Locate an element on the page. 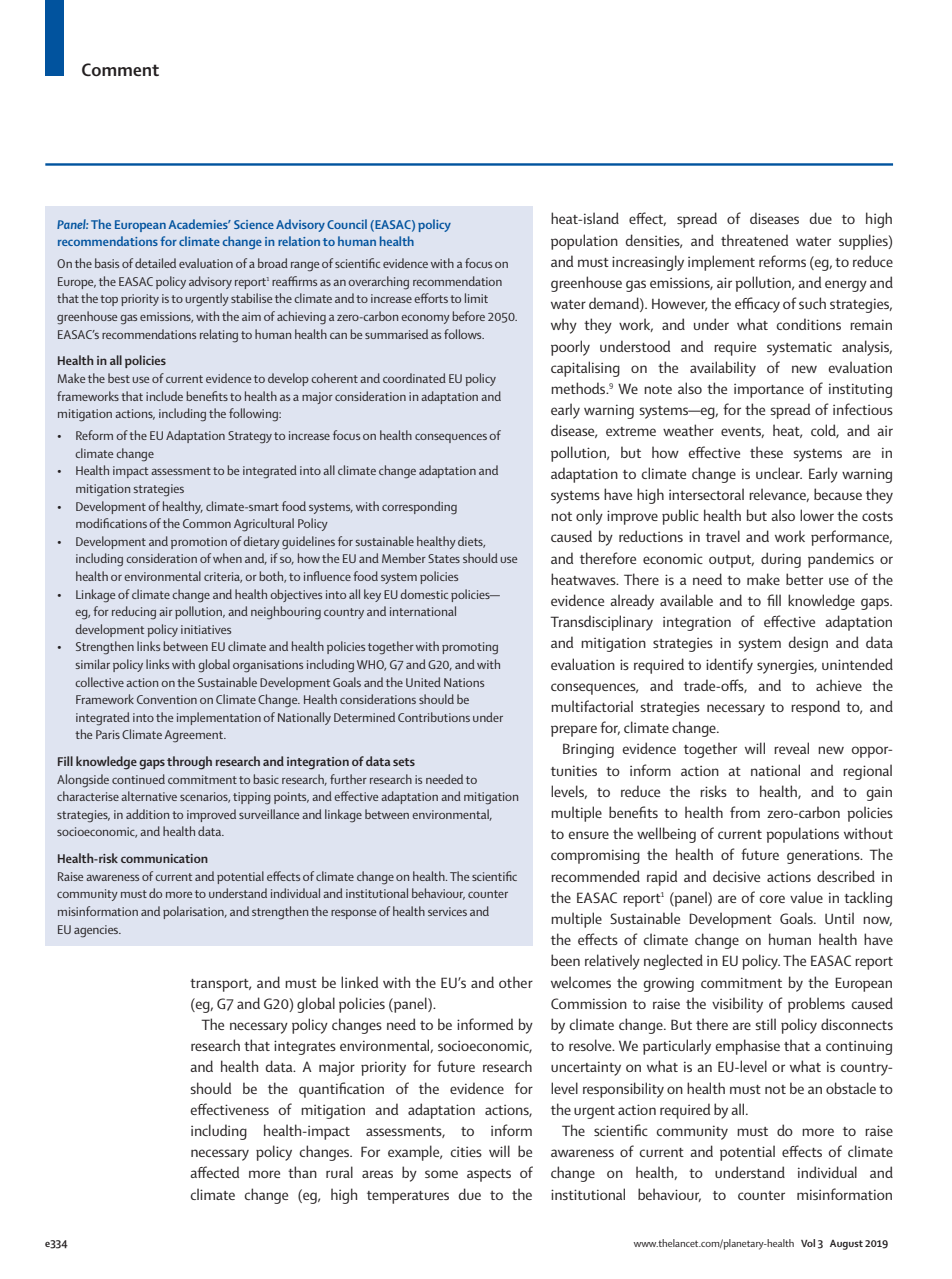 Image resolution: width=952 pixels, height=1279 pixels. promoting is located at coordinates (470, 648).
